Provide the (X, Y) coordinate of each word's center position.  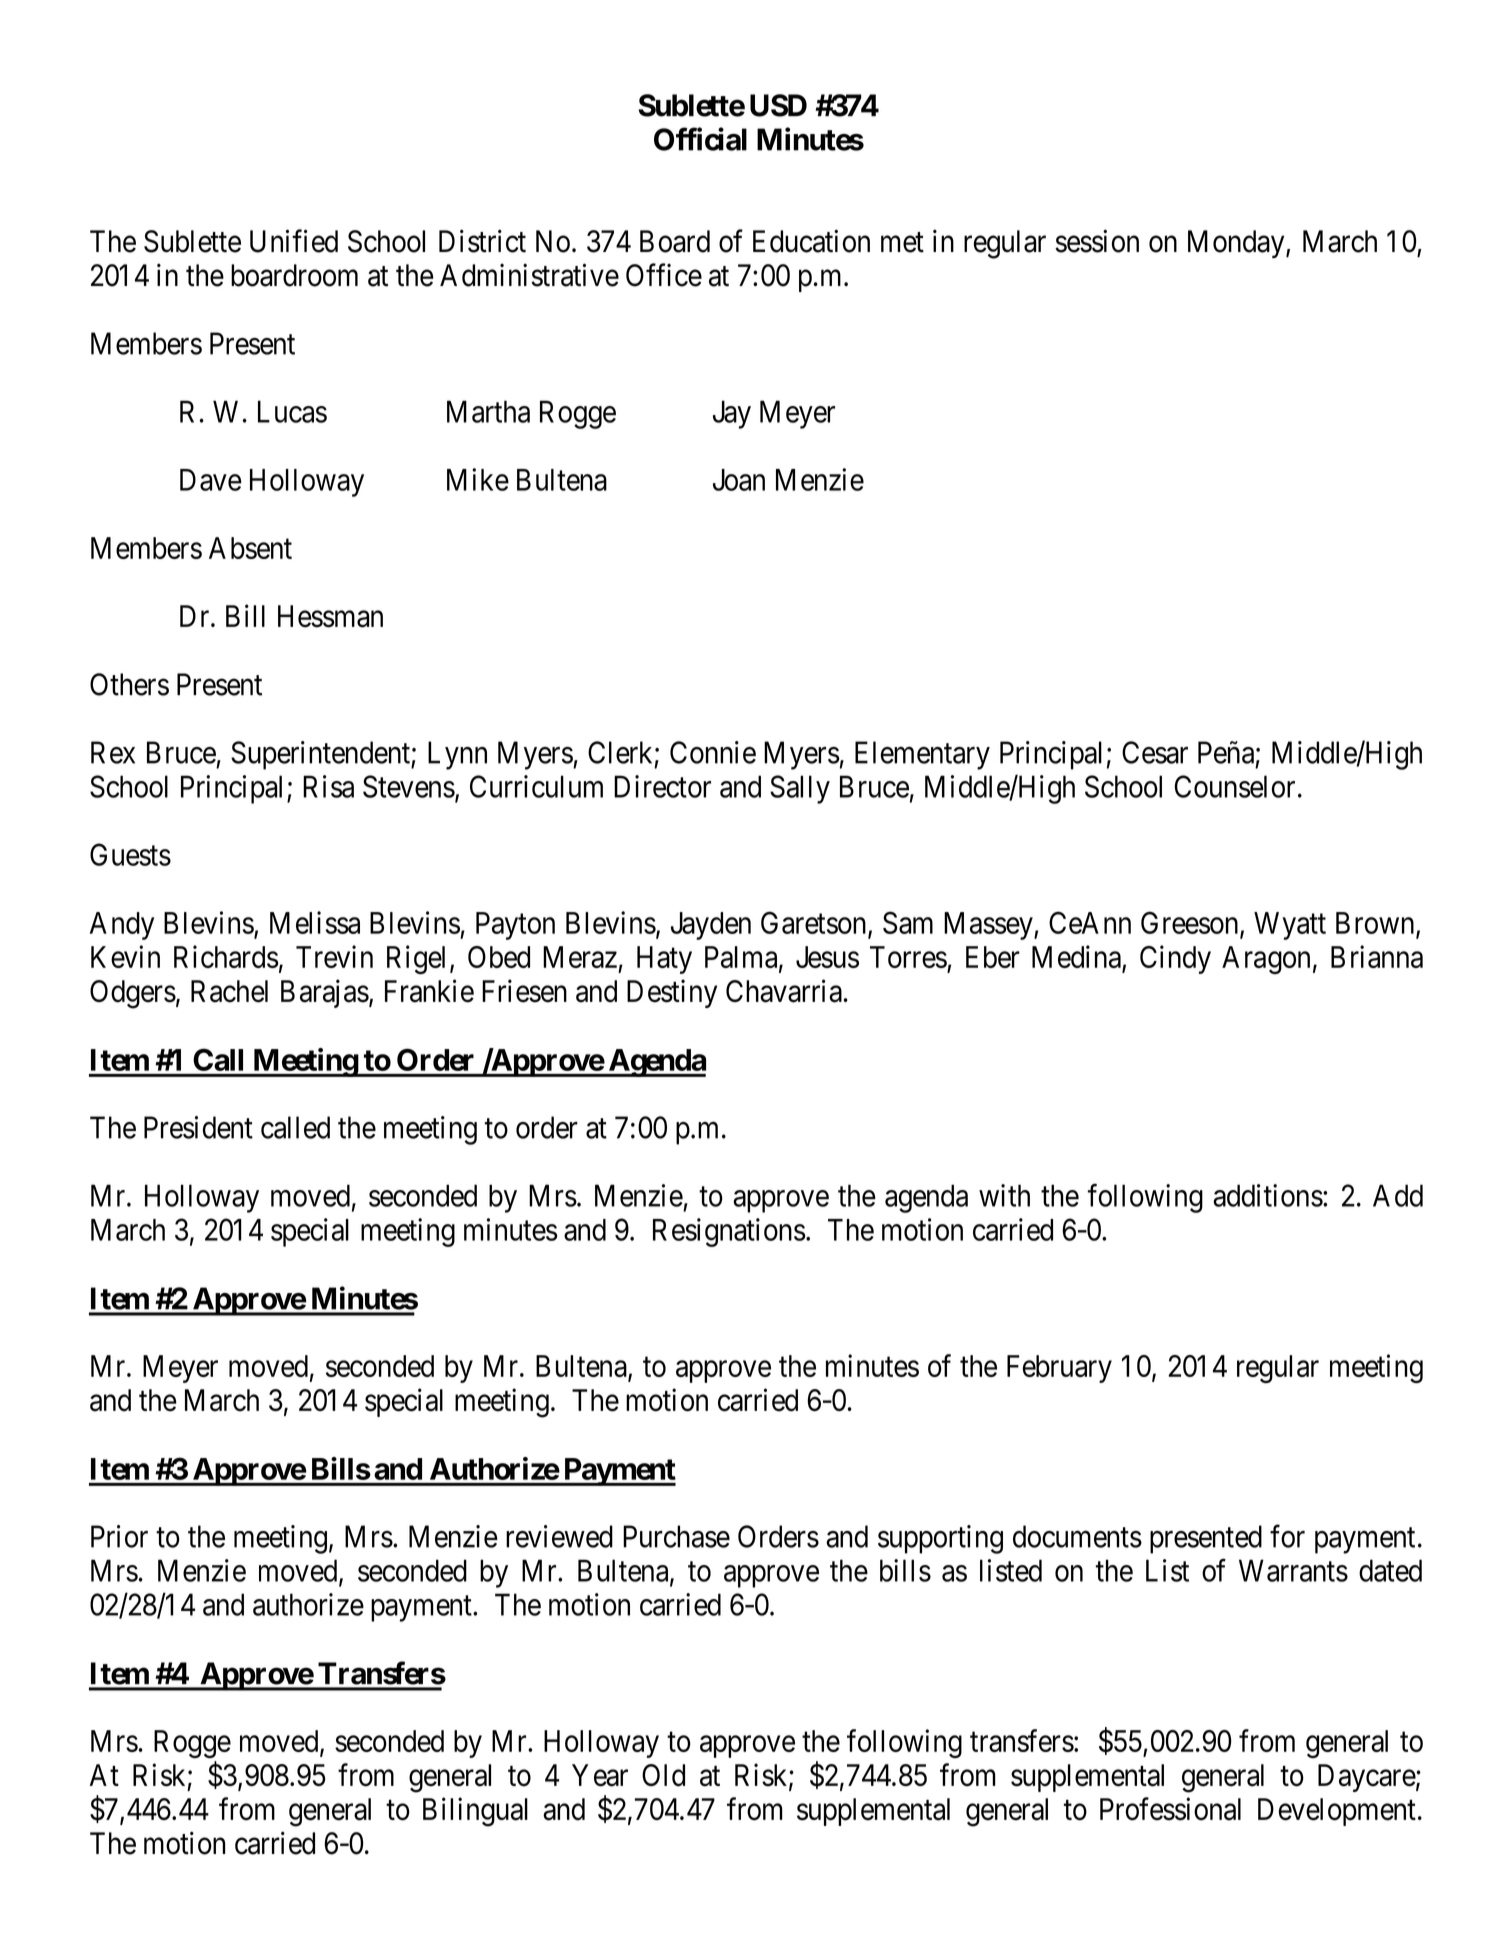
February (1059, 1369)
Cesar (1155, 752)
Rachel (229, 991)
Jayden (711, 926)
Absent (250, 548)
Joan (739, 480)
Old (663, 1775)
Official (700, 139)
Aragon (1266, 960)
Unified (294, 241)
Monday (1237, 244)
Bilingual (475, 1812)
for (1287, 1536)
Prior (119, 1536)
